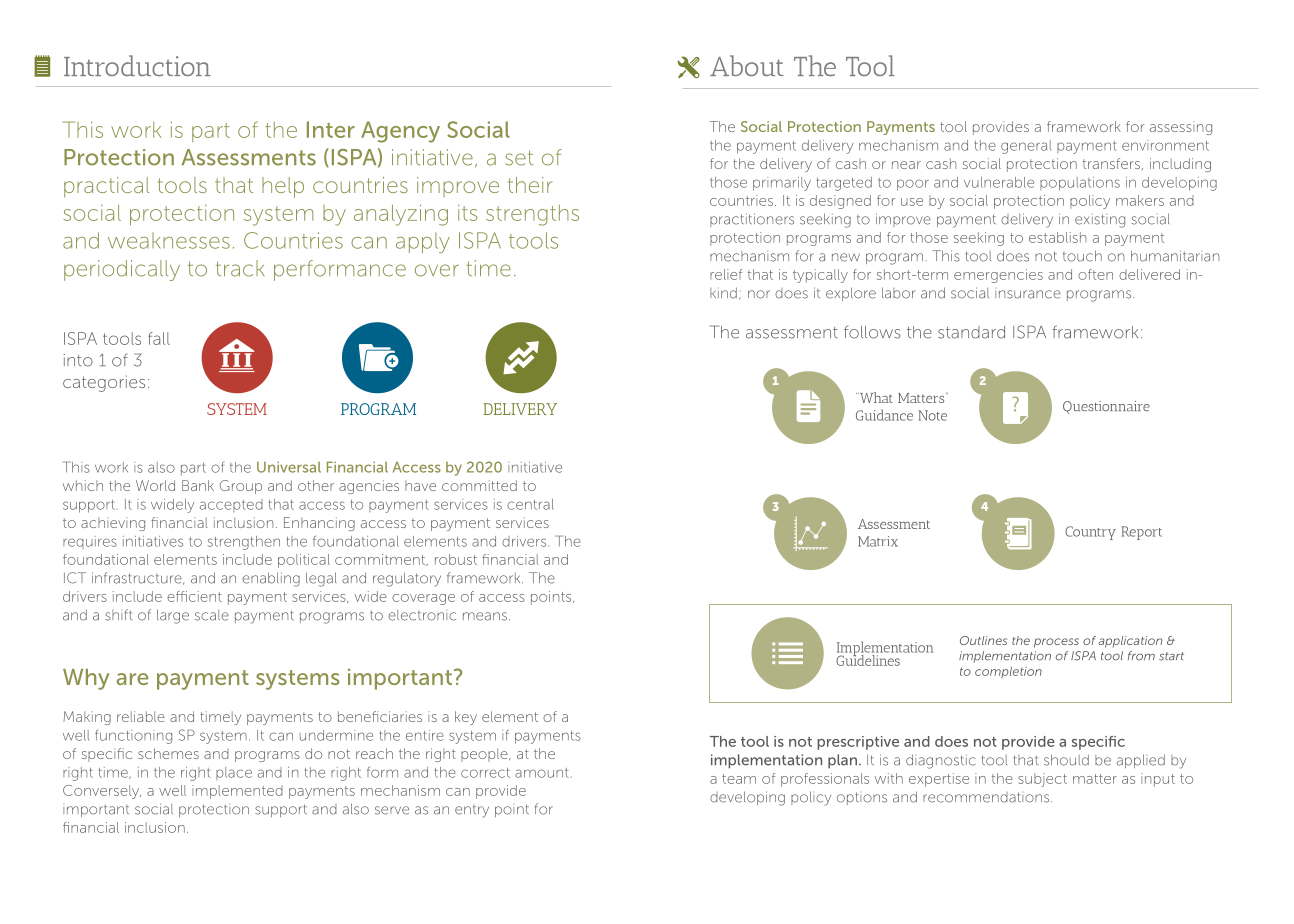 This document has width=1294, height=924. What do you see at coordinates (479, 485) in the document?
I see `committed` at bounding box center [479, 485].
